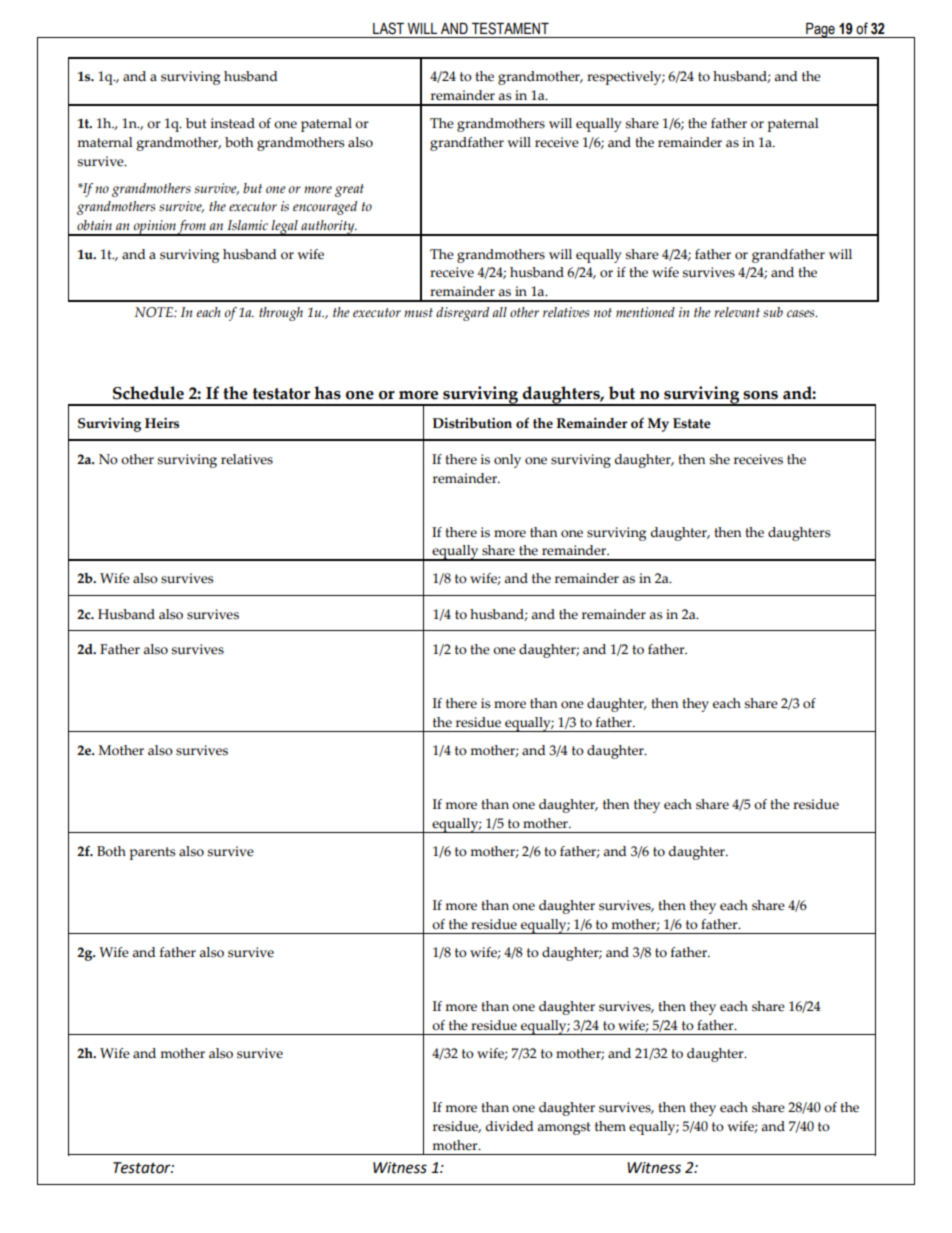  I want to click on parents, so click(152, 853).
